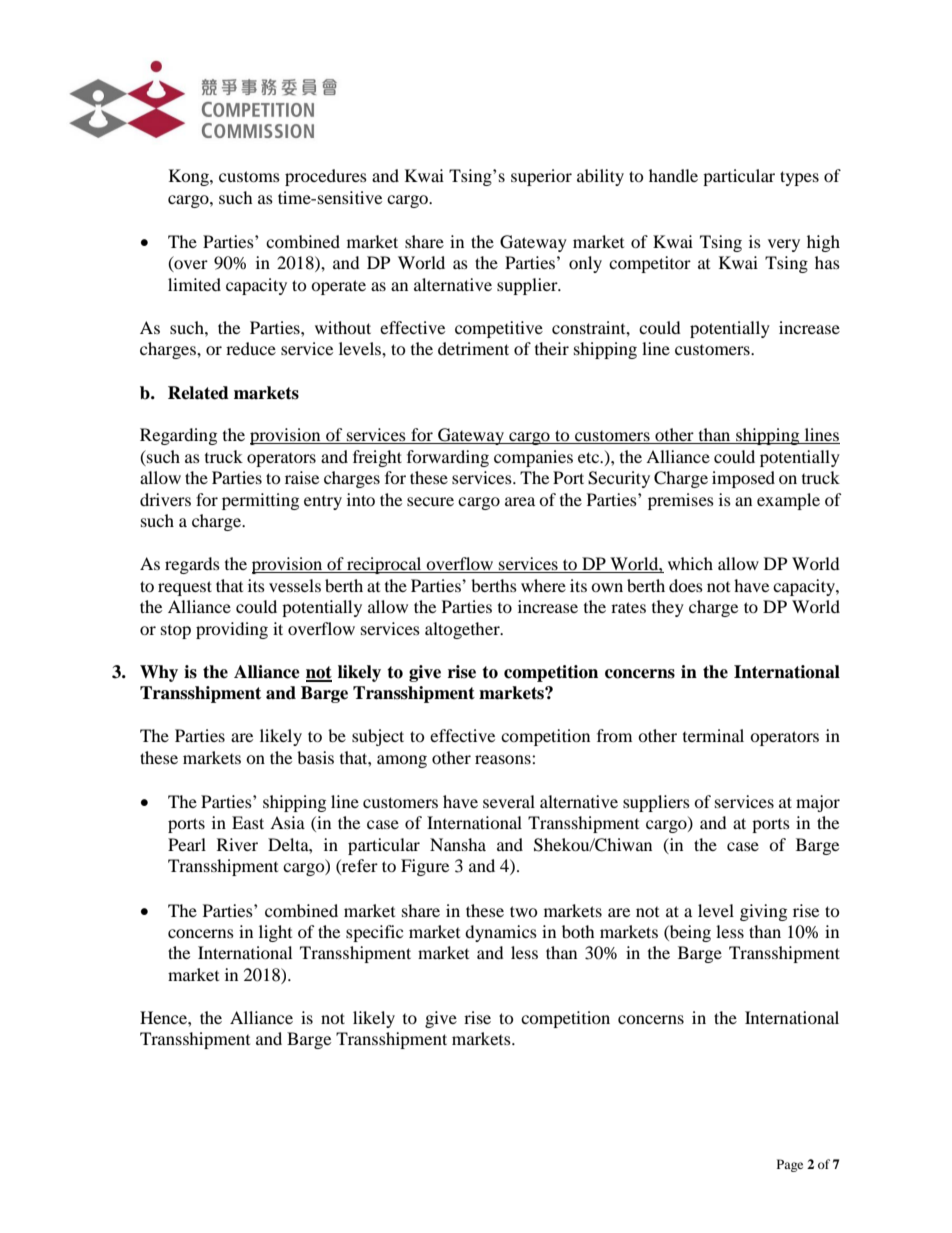  I want to click on superior, so click(541, 177).
